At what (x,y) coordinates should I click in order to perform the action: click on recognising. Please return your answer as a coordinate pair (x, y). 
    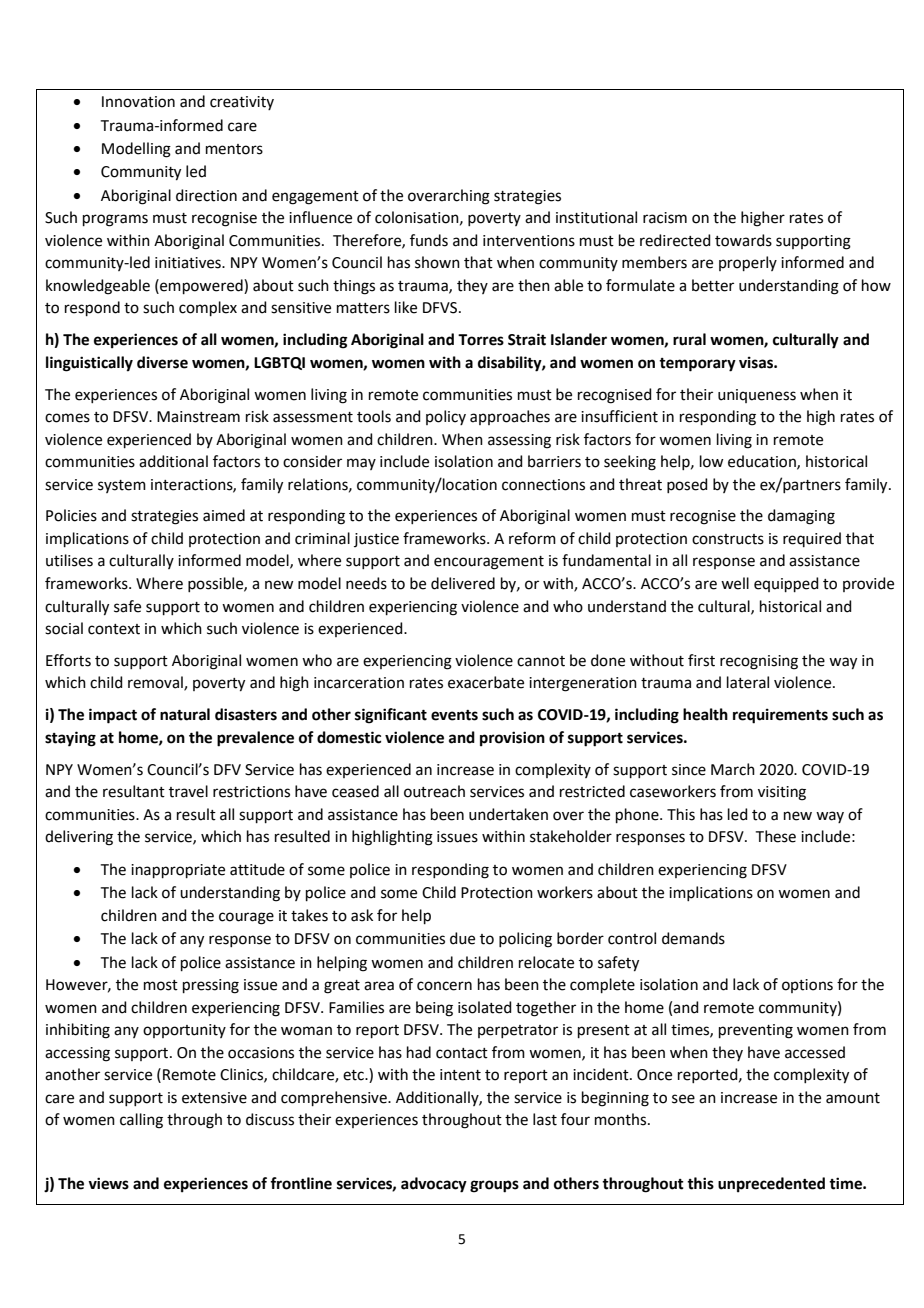
    Looking at the image, I should click on (759, 662).
